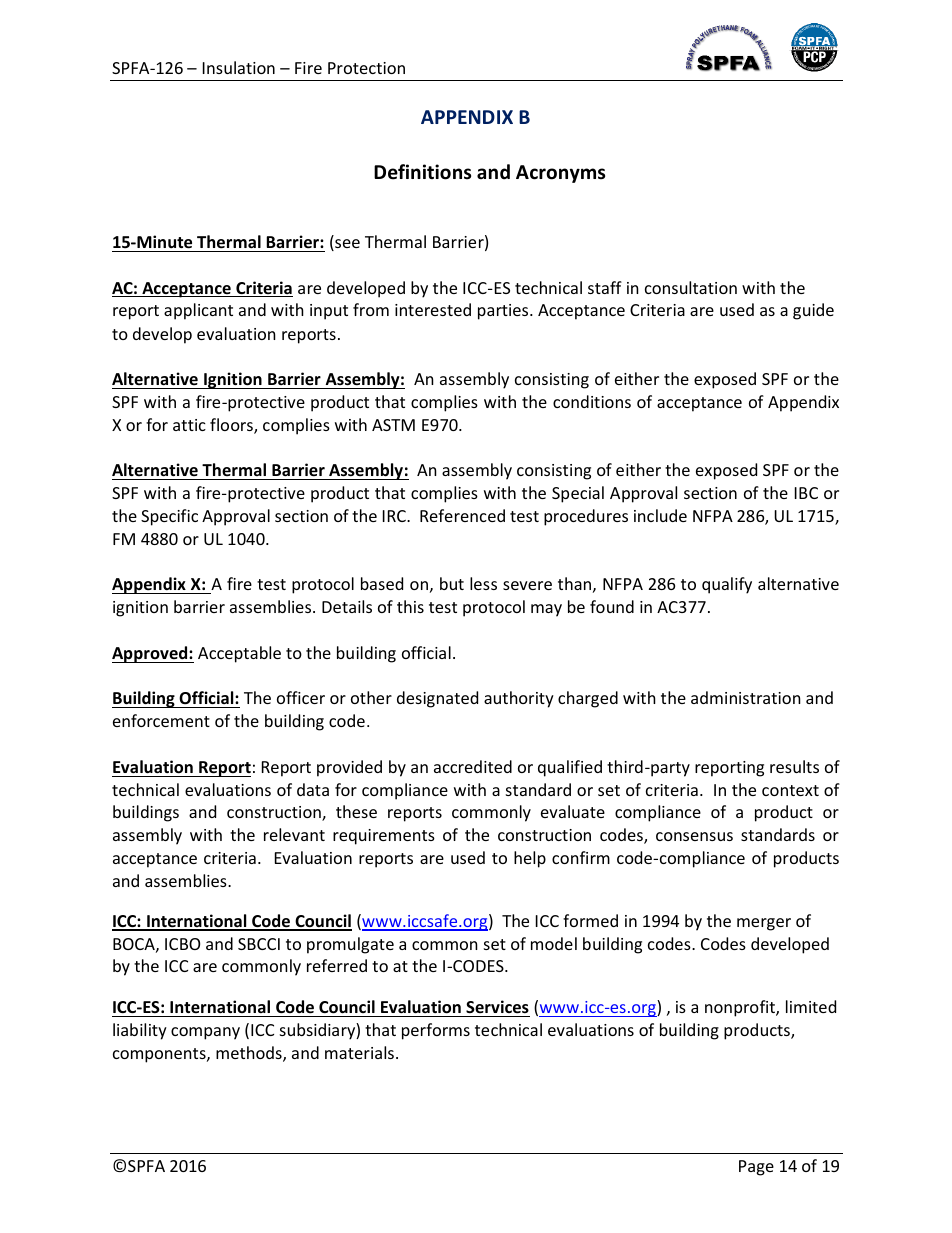 The image size is (952, 1233). What do you see at coordinates (239, 67) in the page?
I see `Insulation` at bounding box center [239, 67].
